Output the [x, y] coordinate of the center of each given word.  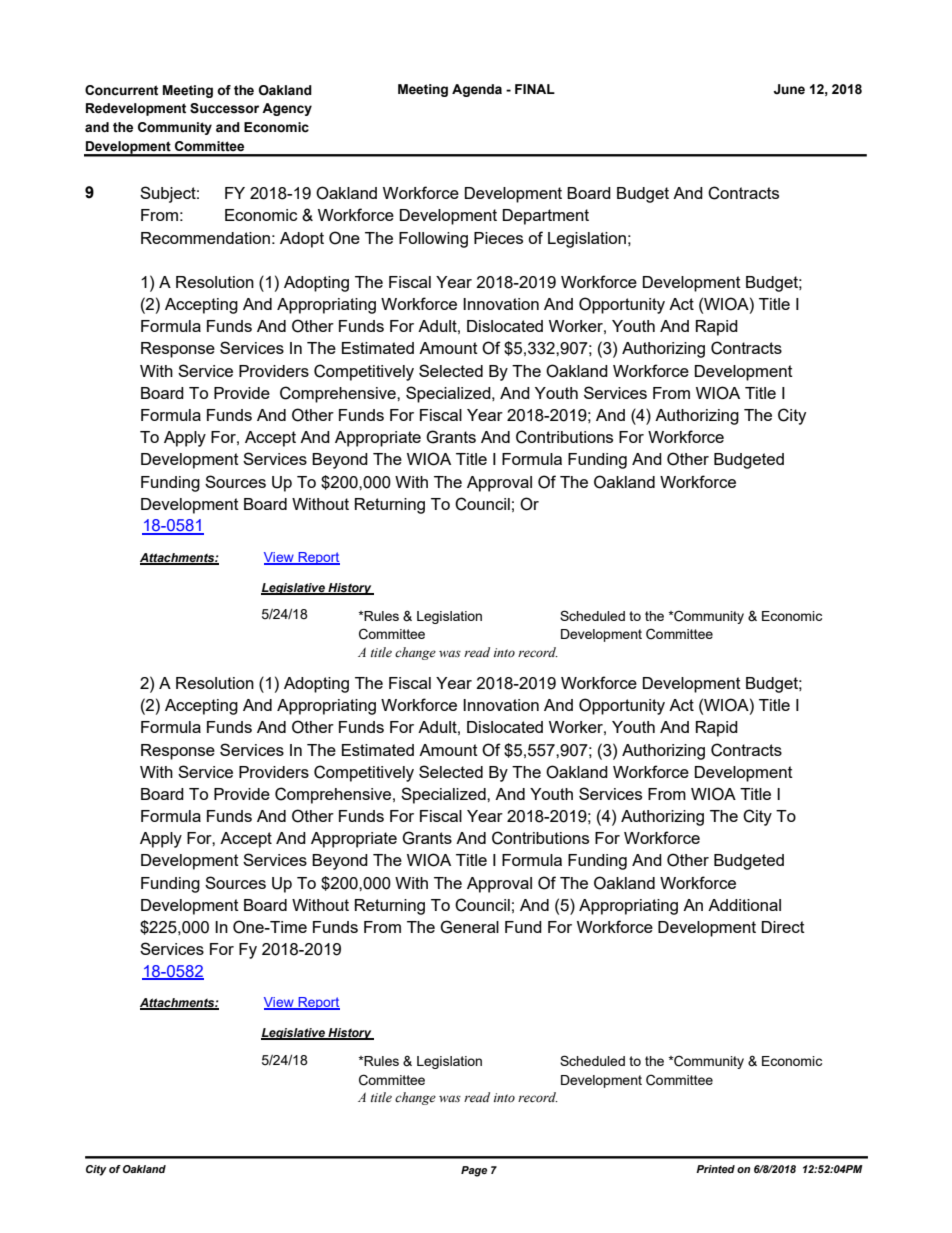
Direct [783, 927]
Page [474, 1171]
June [789, 89]
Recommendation [205, 238]
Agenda [477, 90]
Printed [715, 1169]
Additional [744, 905]
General [469, 927]
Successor [224, 108]
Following [433, 240]
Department [546, 217]
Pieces [498, 238]
